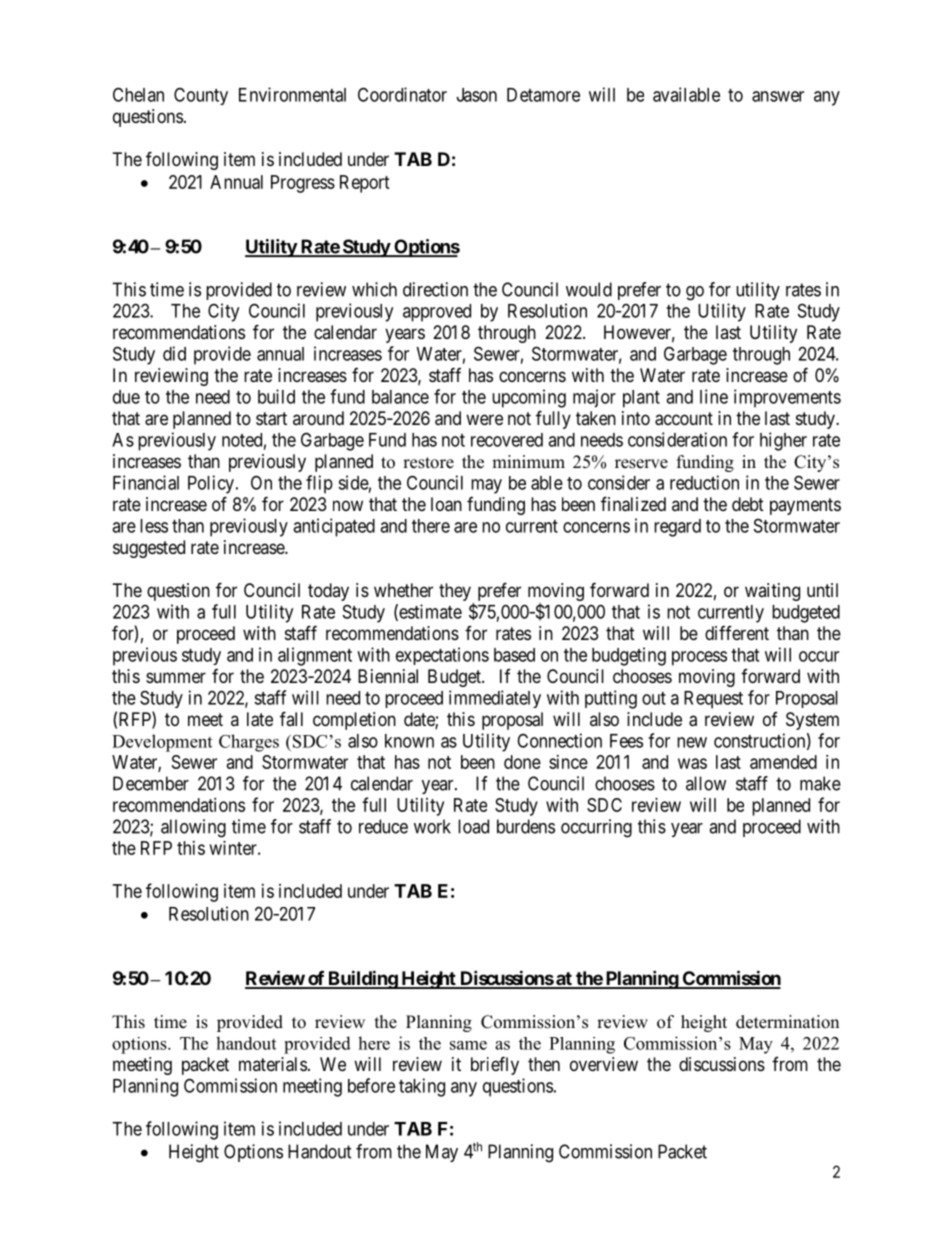 The image size is (952, 1233). What do you see at coordinates (455, 592) in the screenshot?
I see `they` at bounding box center [455, 592].
